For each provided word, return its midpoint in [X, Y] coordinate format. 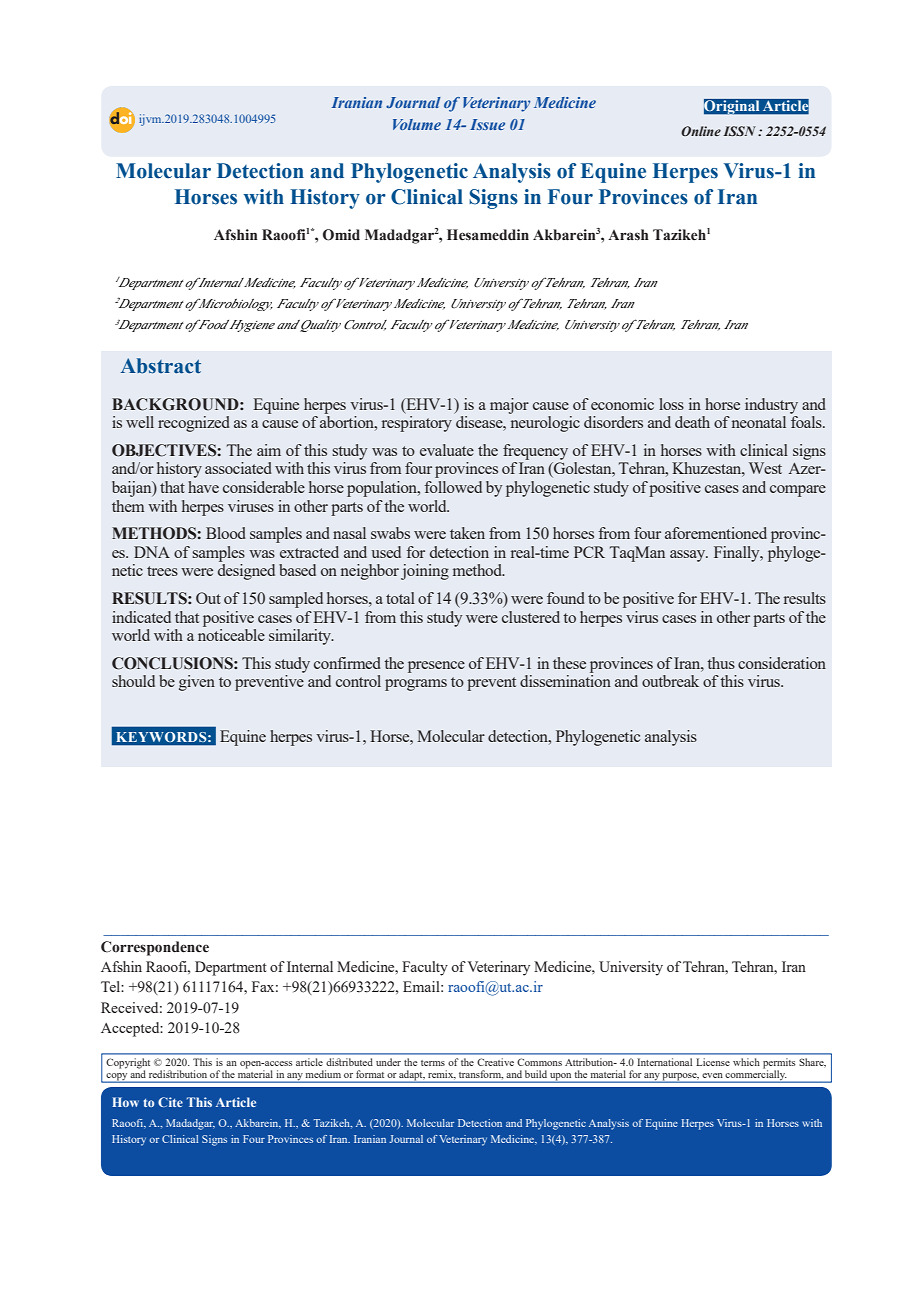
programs [416, 685]
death [692, 422]
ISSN [739, 131]
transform [481, 1074]
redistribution [178, 1074]
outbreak [670, 681]
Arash [628, 235]
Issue [487, 124]
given [197, 683]
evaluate [447, 450]
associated [238, 468]
